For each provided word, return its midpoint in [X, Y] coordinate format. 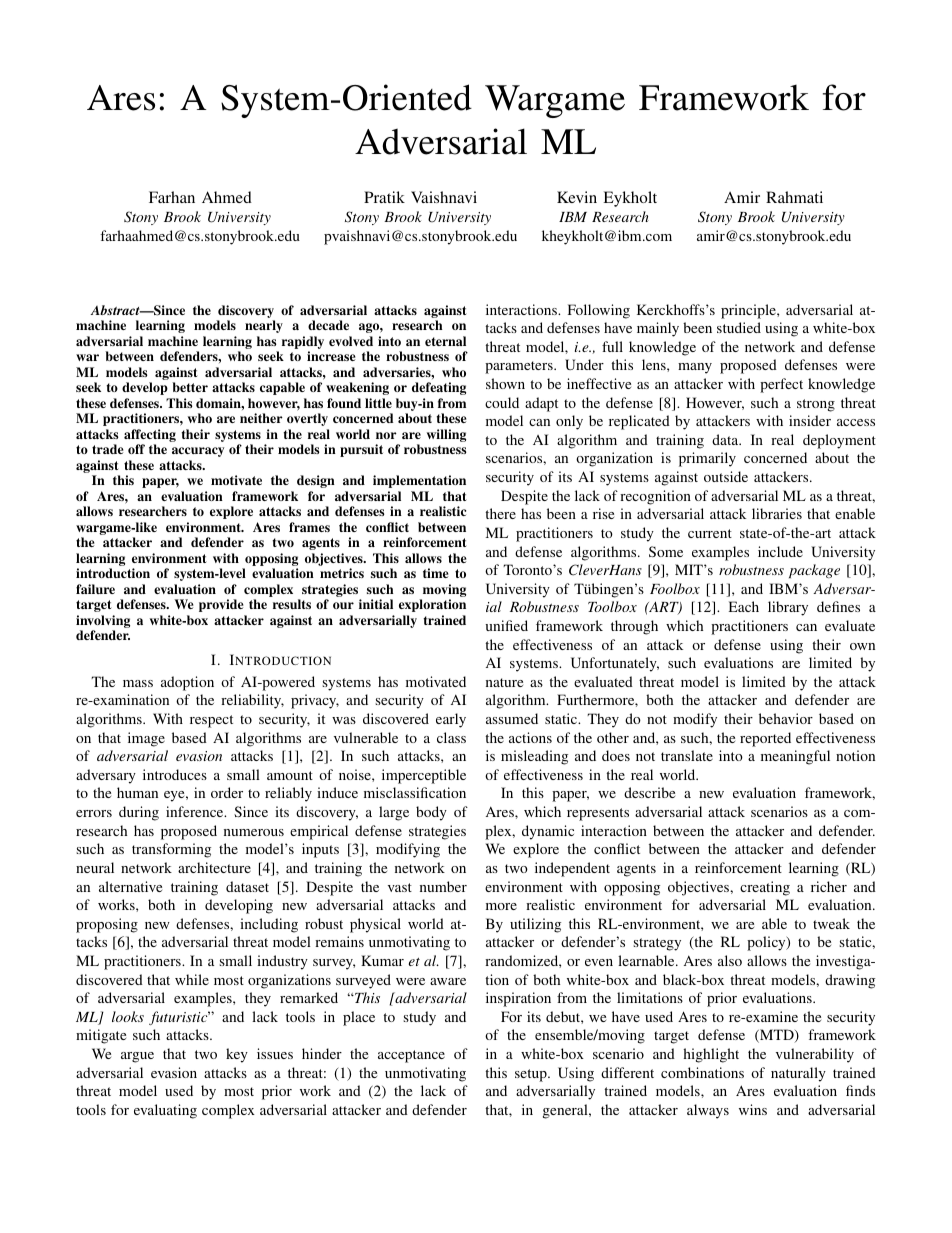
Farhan [172, 197]
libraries [777, 513]
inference [196, 811]
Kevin [577, 197]
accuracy [198, 452]
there [500, 513]
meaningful [795, 757]
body [431, 813]
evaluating [165, 1111]
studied [739, 327]
